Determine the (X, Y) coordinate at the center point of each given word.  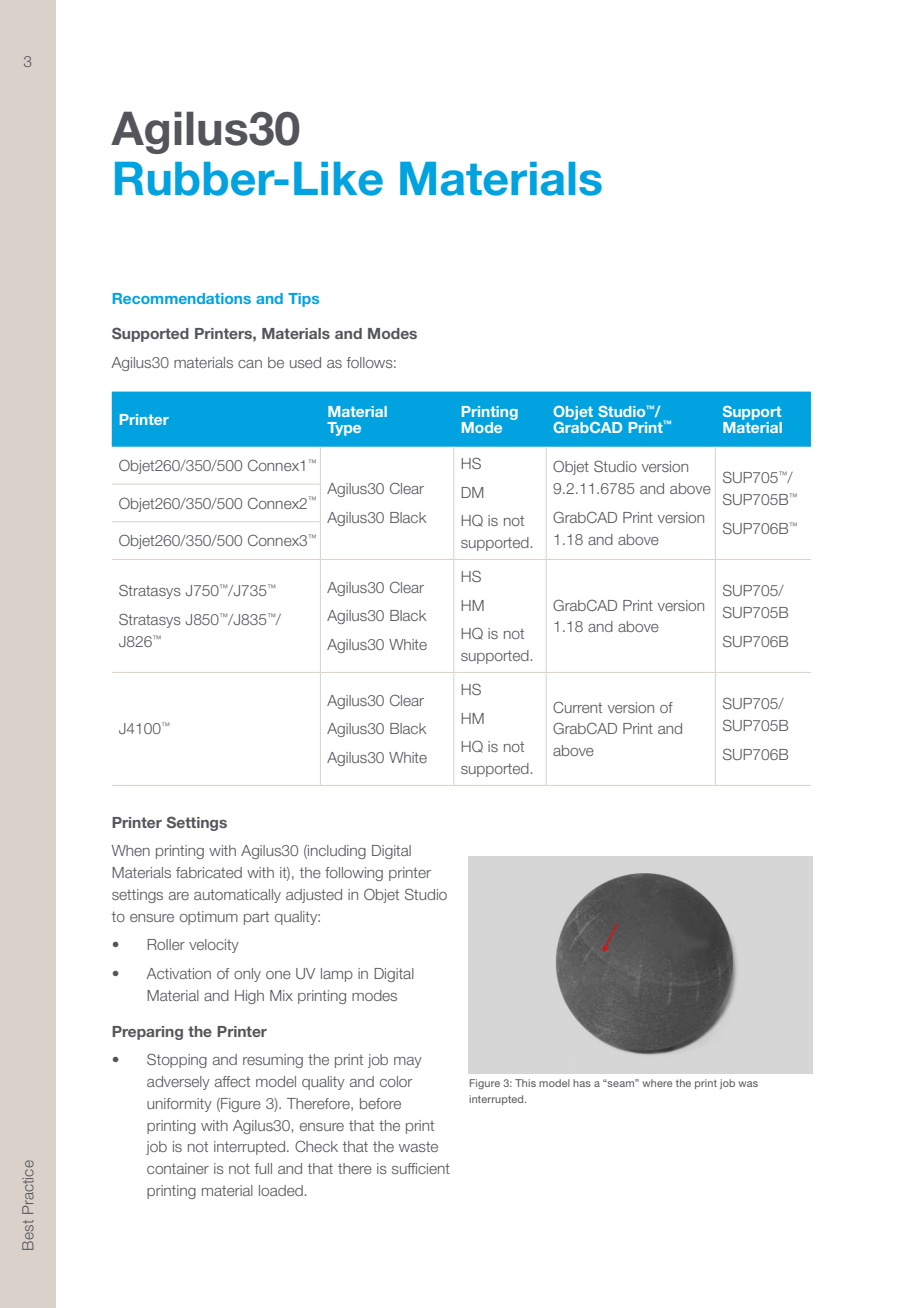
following (354, 874)
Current (577, 707)
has (582, 1083)
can (250, 364)
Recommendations (182, 298)
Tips (303, 300)
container (178, 1168)
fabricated (209, 872)
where (657, 1083)
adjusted (314, 896)
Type (344, 429)
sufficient (421, 1168)
